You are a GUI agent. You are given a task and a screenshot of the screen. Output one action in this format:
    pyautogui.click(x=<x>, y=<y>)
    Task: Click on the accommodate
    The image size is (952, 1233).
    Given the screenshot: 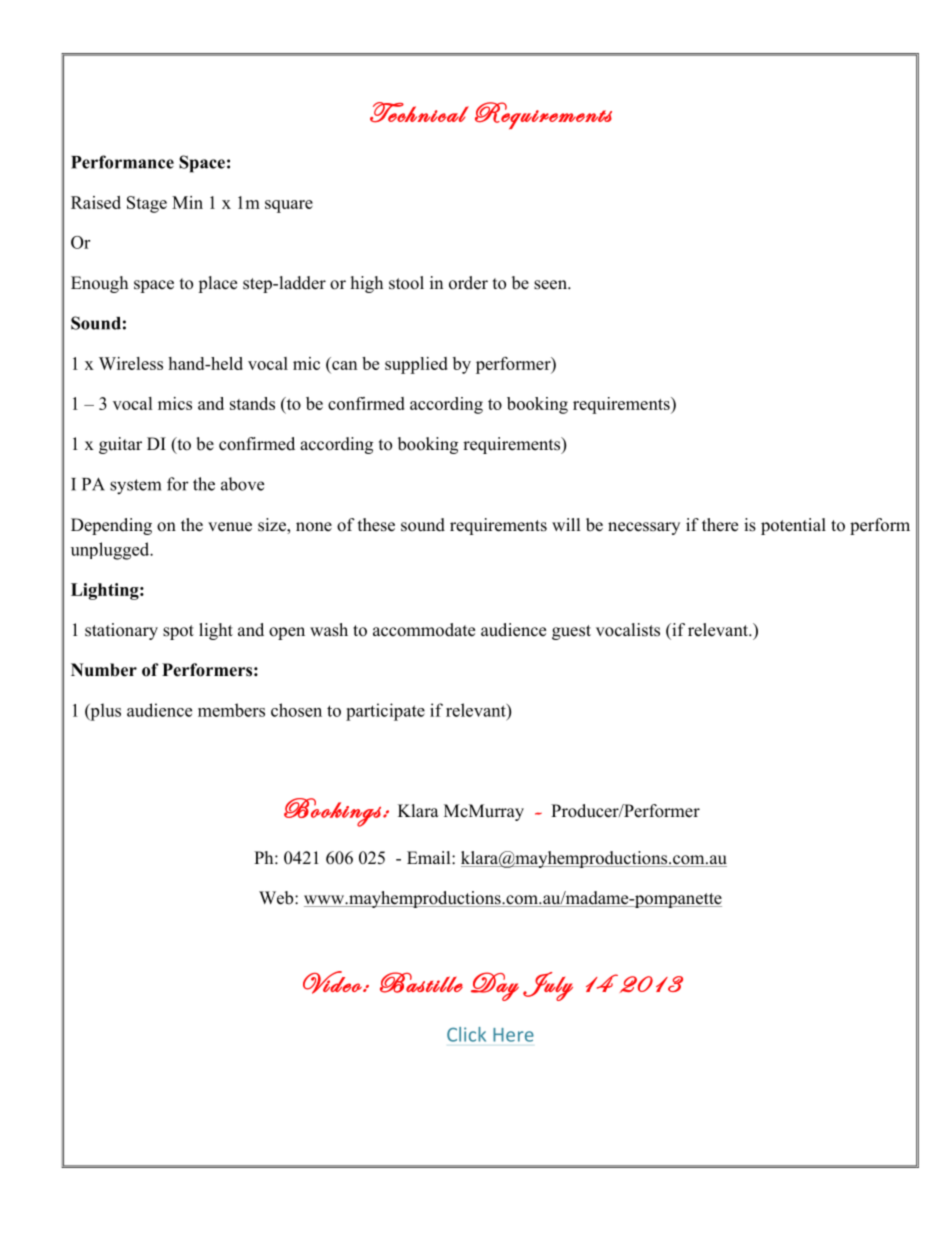 What is the action you would take?
    pyautogui.click(x=424, y=630)
